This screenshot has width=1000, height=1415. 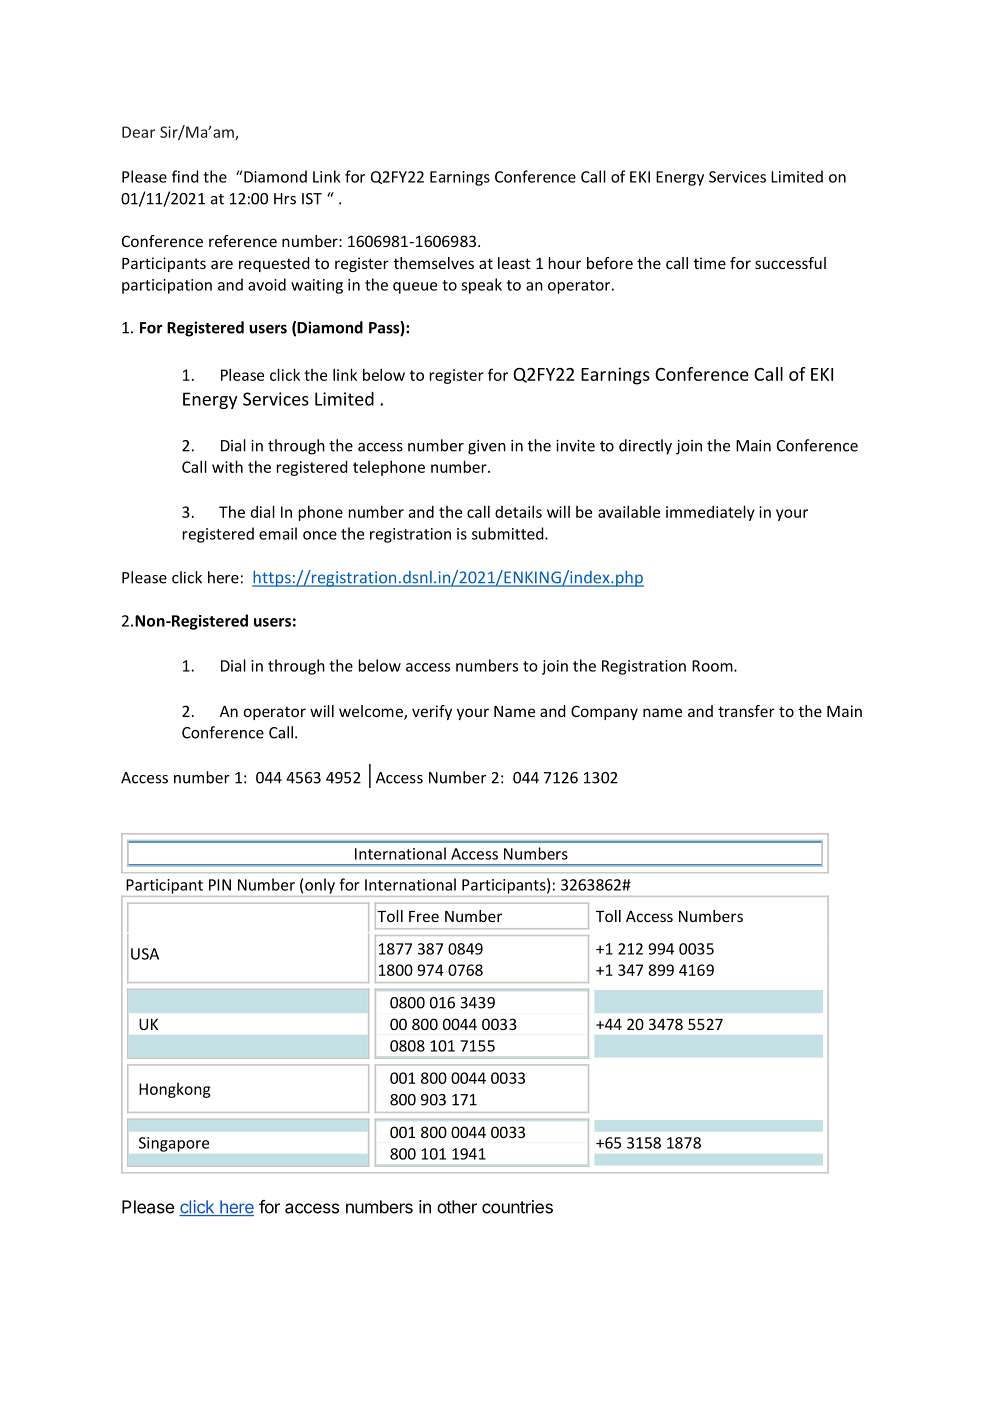 I want to click on Free, so click(x=424, y=916).
